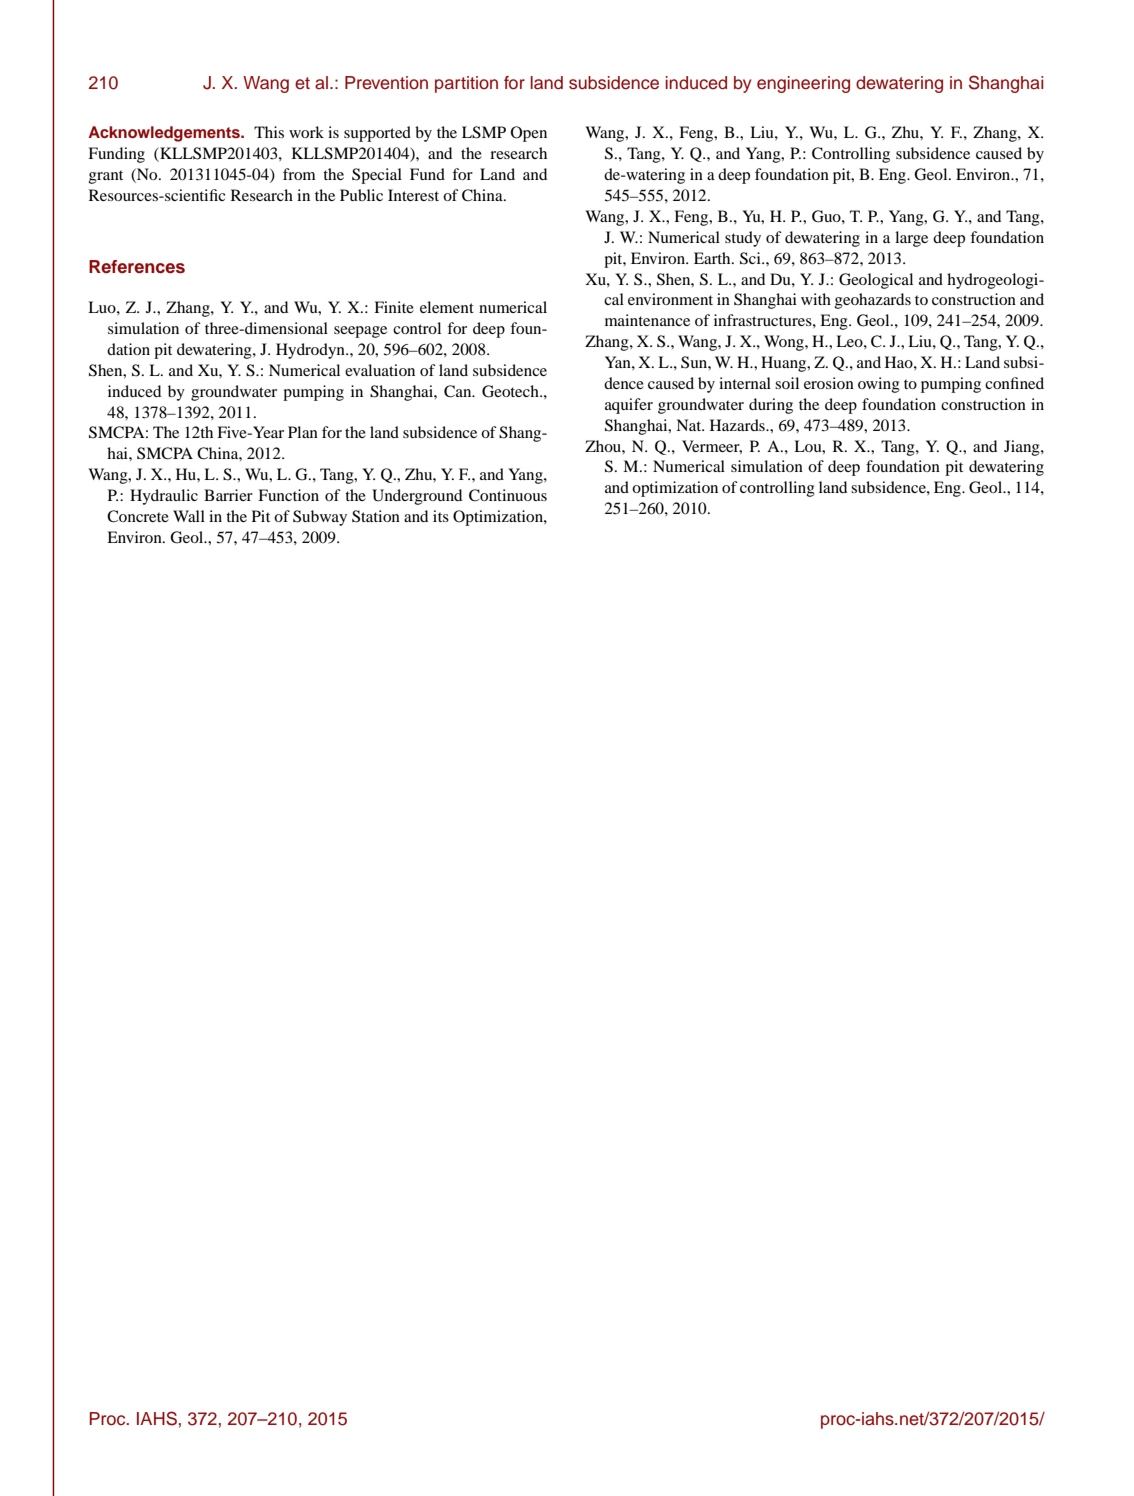 Image resolution: width=1134 pixels, height=1496 pixels. Describe the element at coordinates (803, 84) in the document. I see `engineering` at that location.
